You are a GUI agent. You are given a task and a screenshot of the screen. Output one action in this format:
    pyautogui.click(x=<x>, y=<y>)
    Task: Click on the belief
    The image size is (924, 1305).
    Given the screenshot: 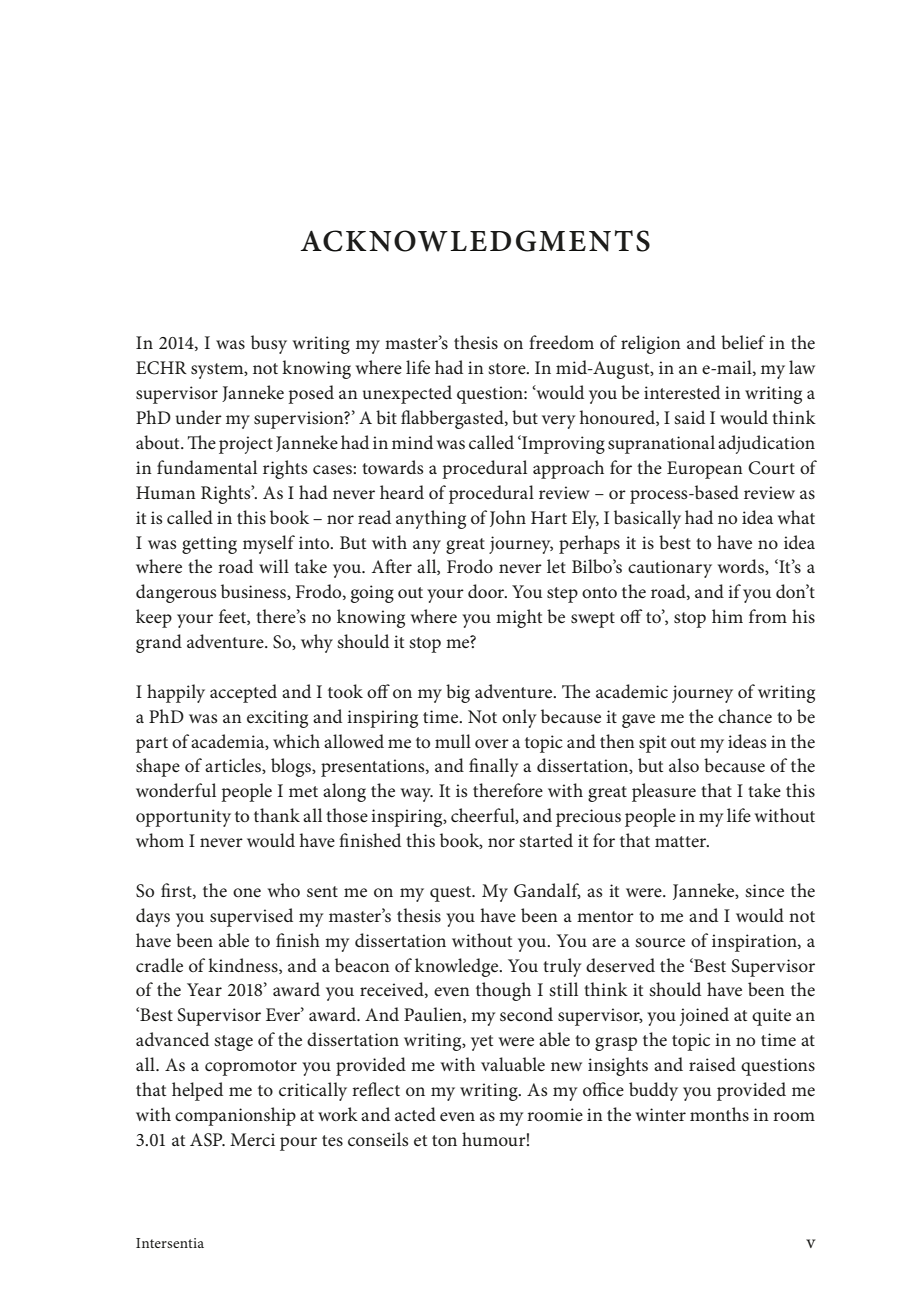 What is the action you would take?
    pyautogui.click(x=743, y=342)
